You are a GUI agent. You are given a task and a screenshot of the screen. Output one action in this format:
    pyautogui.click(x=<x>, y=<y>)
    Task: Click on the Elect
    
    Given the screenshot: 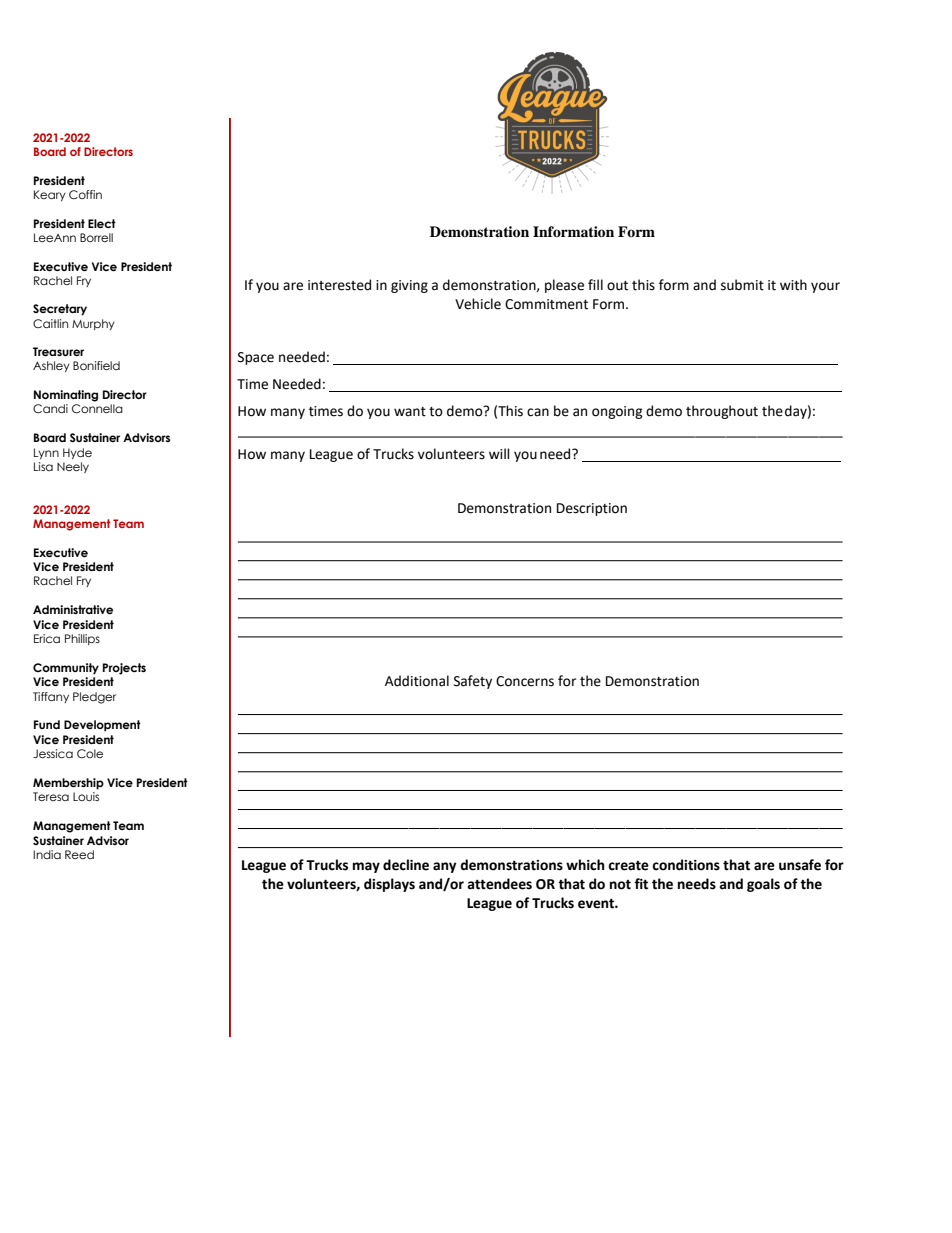 What is the action you would take?
    pyautogui.click(x=102, y=223)
